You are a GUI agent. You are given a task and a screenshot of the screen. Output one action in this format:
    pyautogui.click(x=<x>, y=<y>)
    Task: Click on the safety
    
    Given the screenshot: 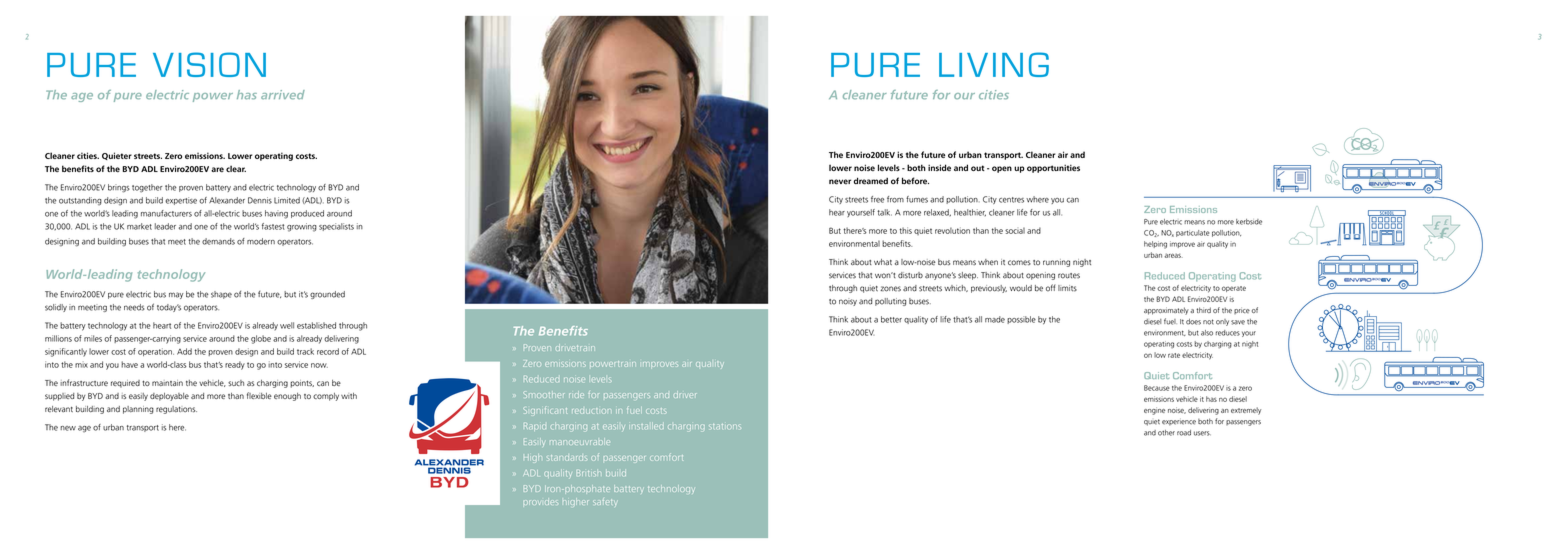 What is the action you would take?
    pyautogui.click(x=604, y=501)
